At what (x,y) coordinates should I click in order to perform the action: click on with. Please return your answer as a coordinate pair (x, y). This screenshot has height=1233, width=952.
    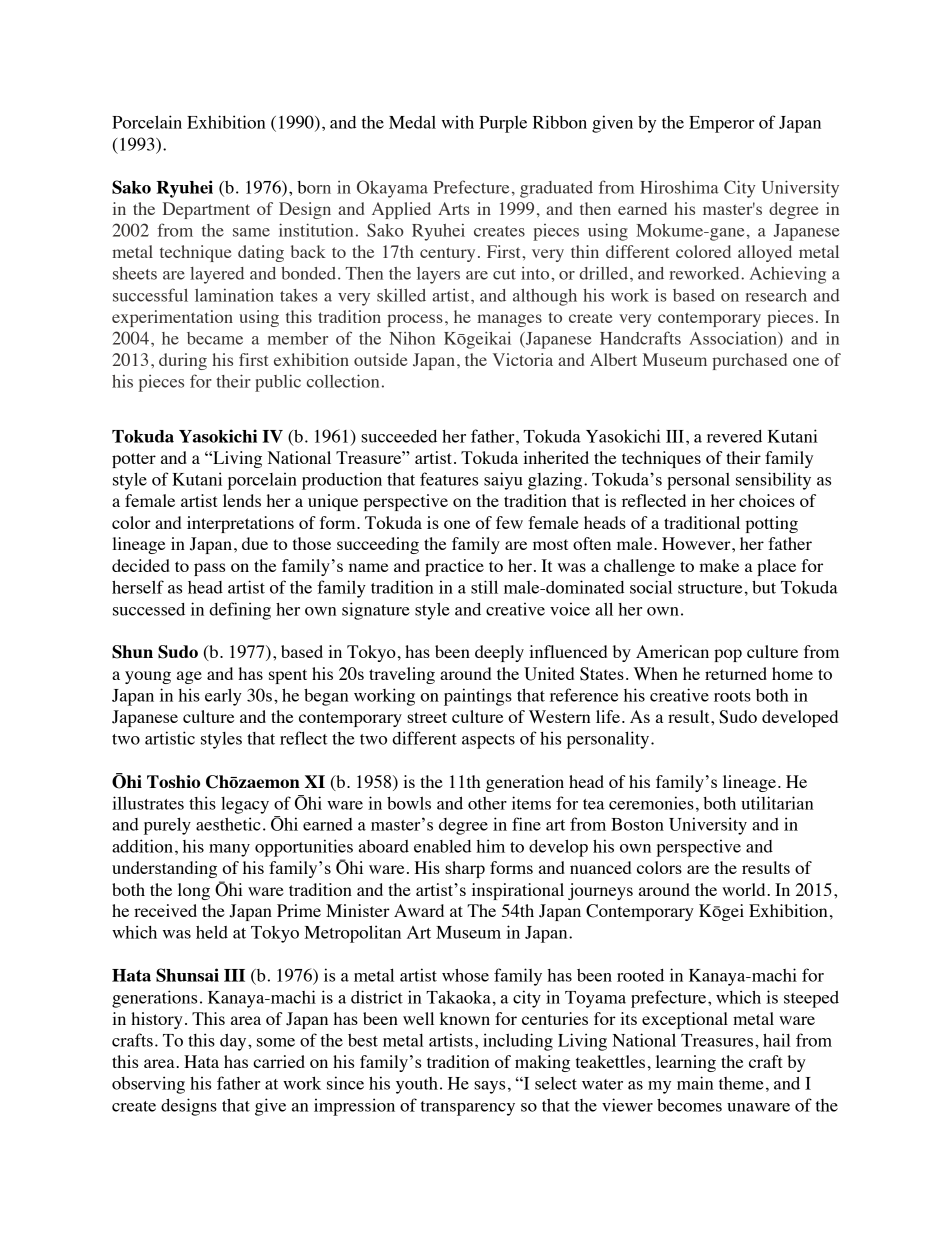
    Looking at the image, I should click on (458, 122).
